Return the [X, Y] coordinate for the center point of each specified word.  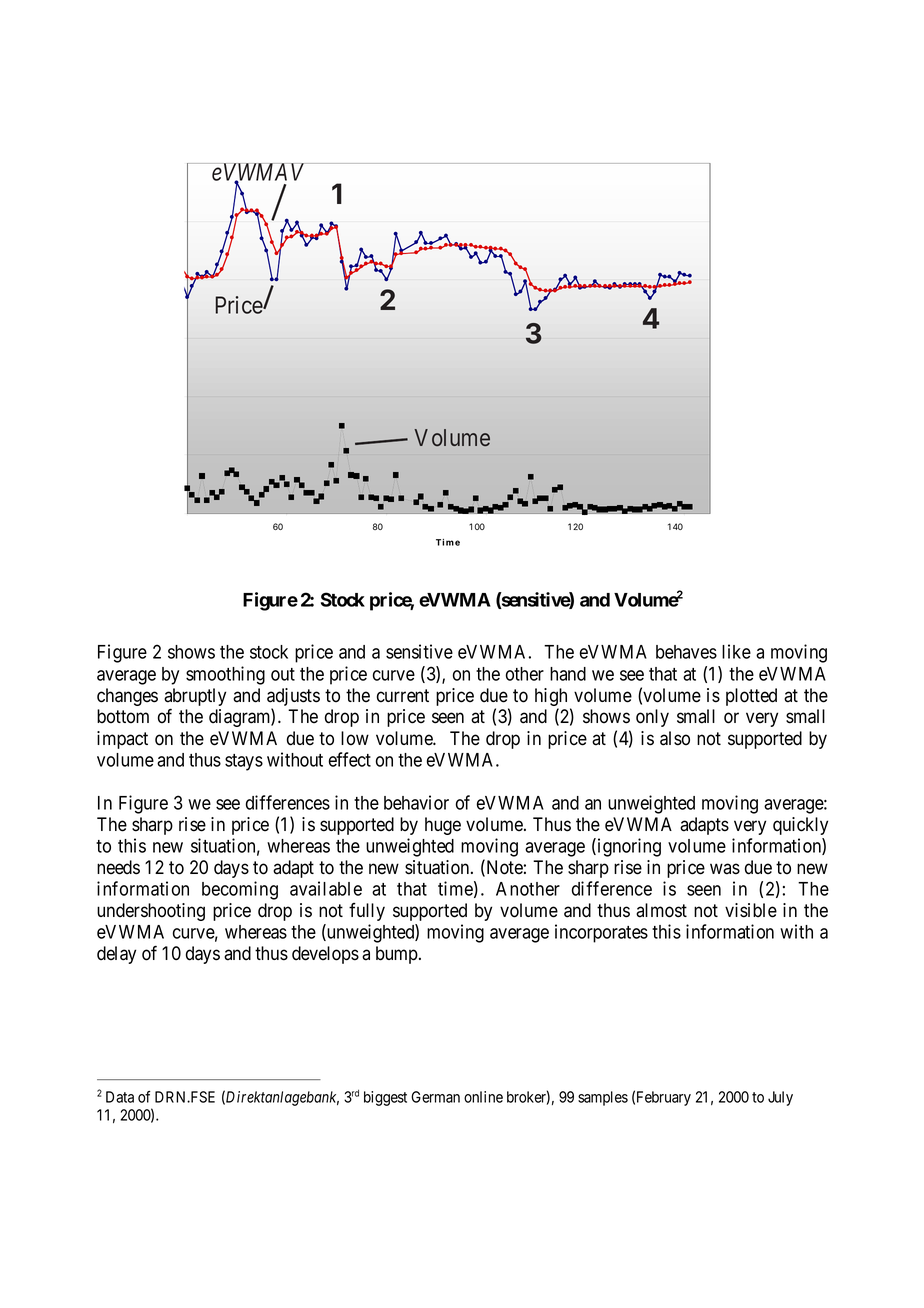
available [326, 888]
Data [120, 1097]
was [725, 869]
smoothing [225, 675]
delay [116, 955]
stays [244, 762]
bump [398, 955]
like [736, 651]
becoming [240, 890]
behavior [416, 802]
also [675, 738]
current [403, 696]
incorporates [601, 933]
